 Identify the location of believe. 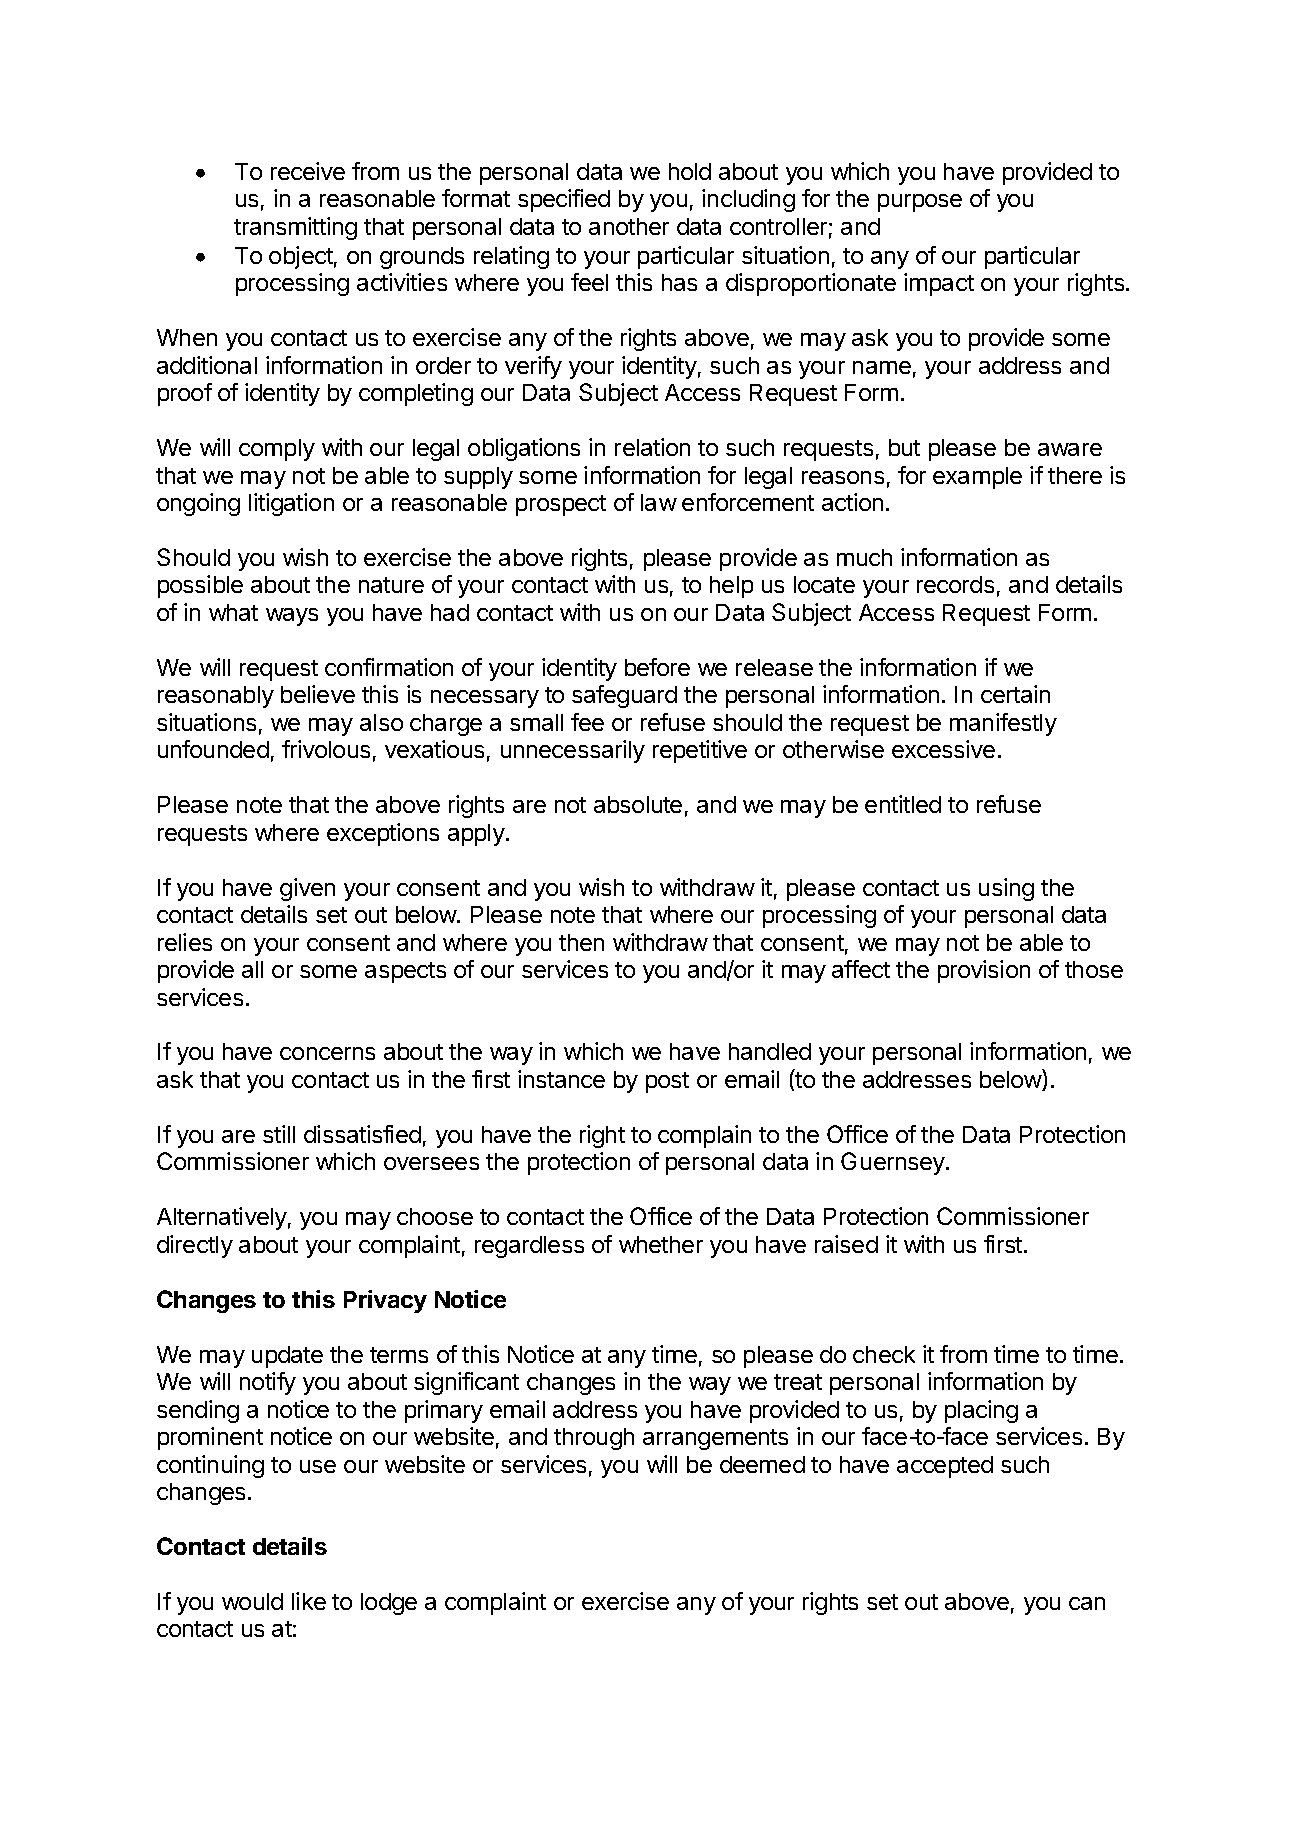
(318, 694).
